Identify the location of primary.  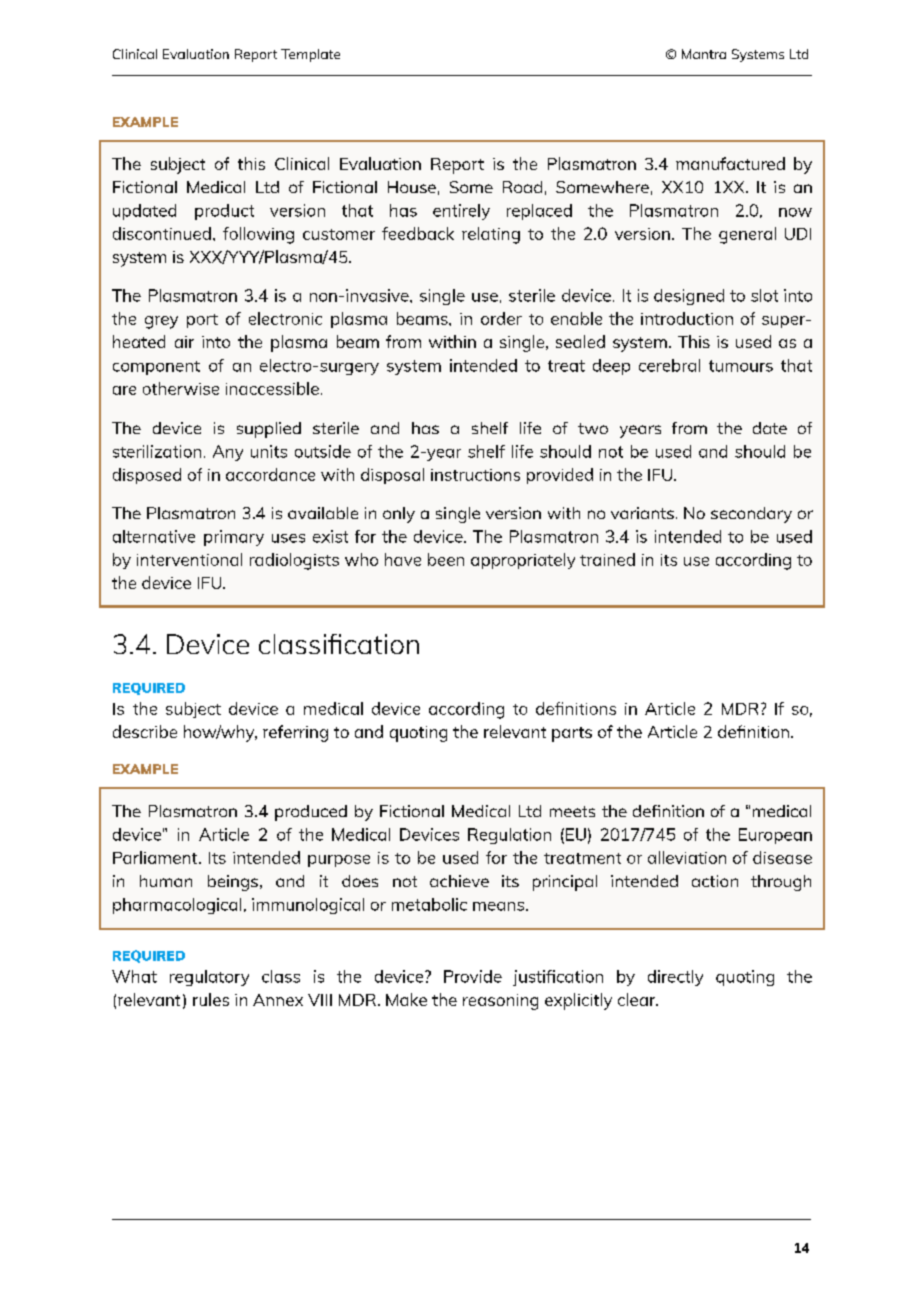
(234, 538).
